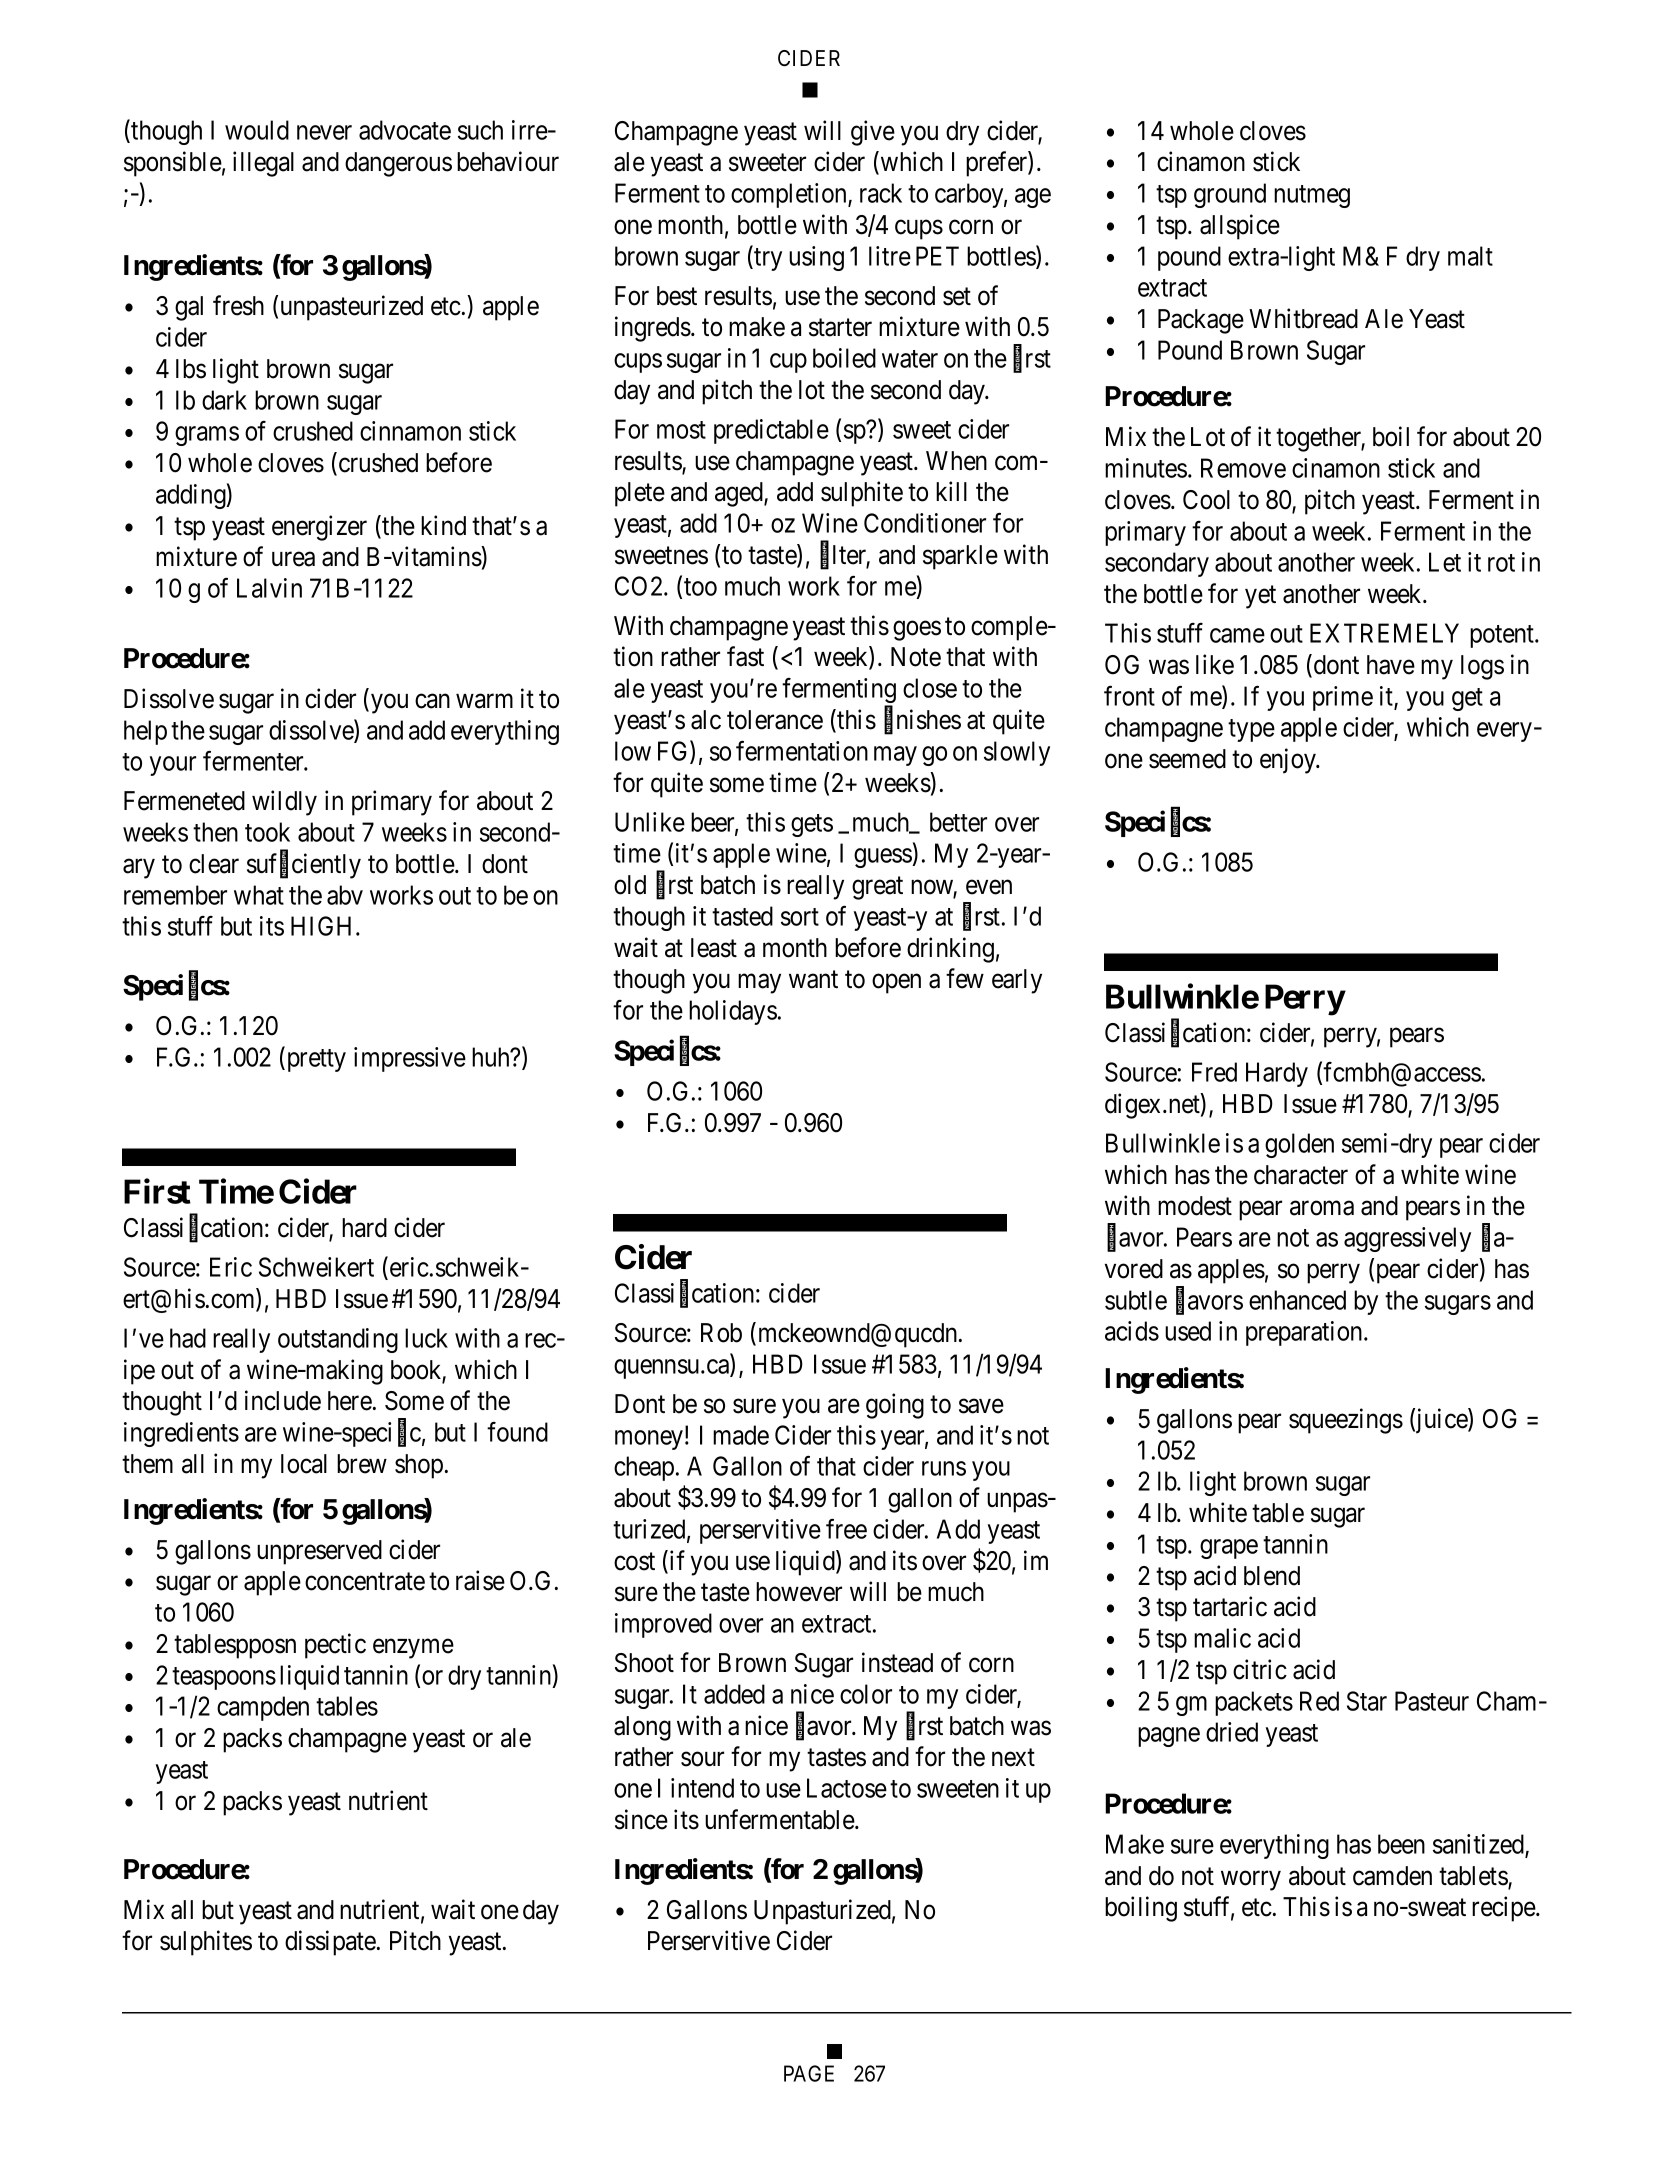  I want to click on rack, so click(881, 193).
